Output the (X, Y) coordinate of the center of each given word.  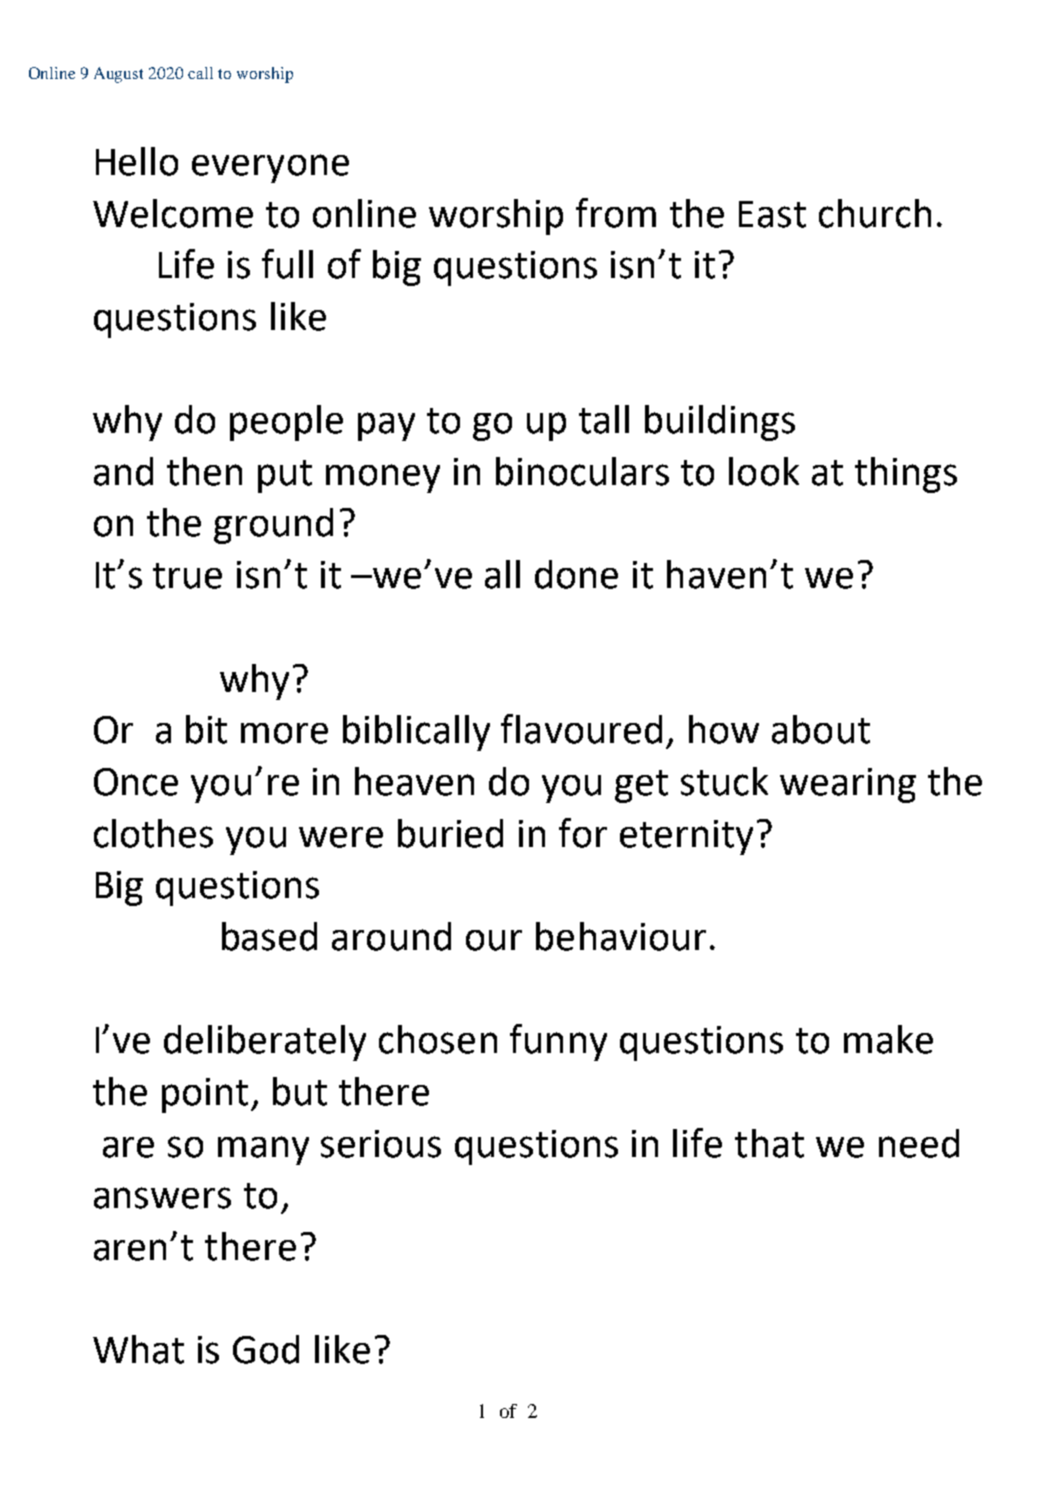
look (764, 471)
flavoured (581, 729)
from (616, 213)
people (286, 423)
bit (206, 729)
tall (604, 419)
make (888, 1039)
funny (558, 1042)
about (821, 729)
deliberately (265, 1043)
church (875, 213)
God (266, 1349)
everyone (270, 168)
